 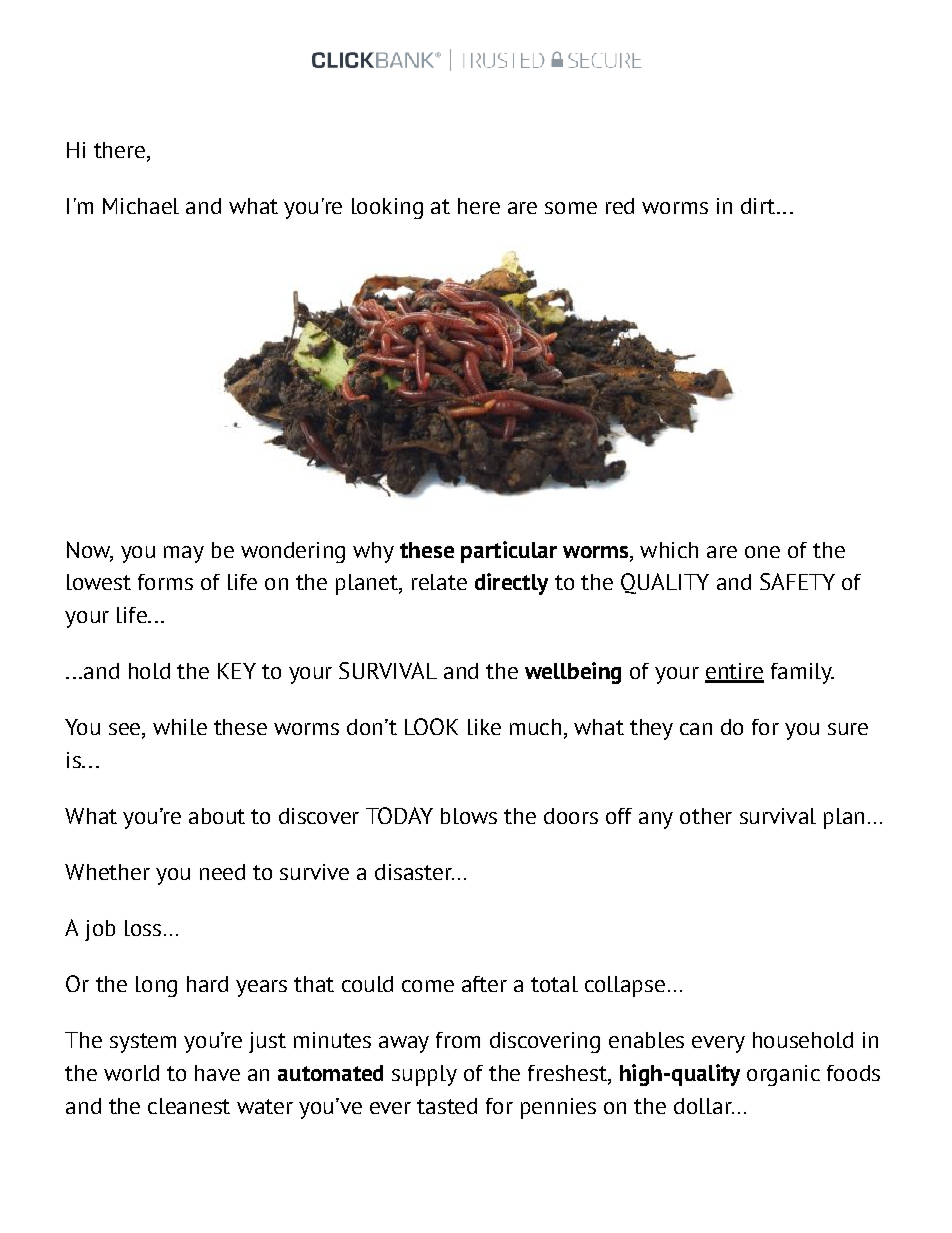 What do you see at coordinates (141, 206) in the screenshot?
I see `Michael` at bounding box center [141, 206].
